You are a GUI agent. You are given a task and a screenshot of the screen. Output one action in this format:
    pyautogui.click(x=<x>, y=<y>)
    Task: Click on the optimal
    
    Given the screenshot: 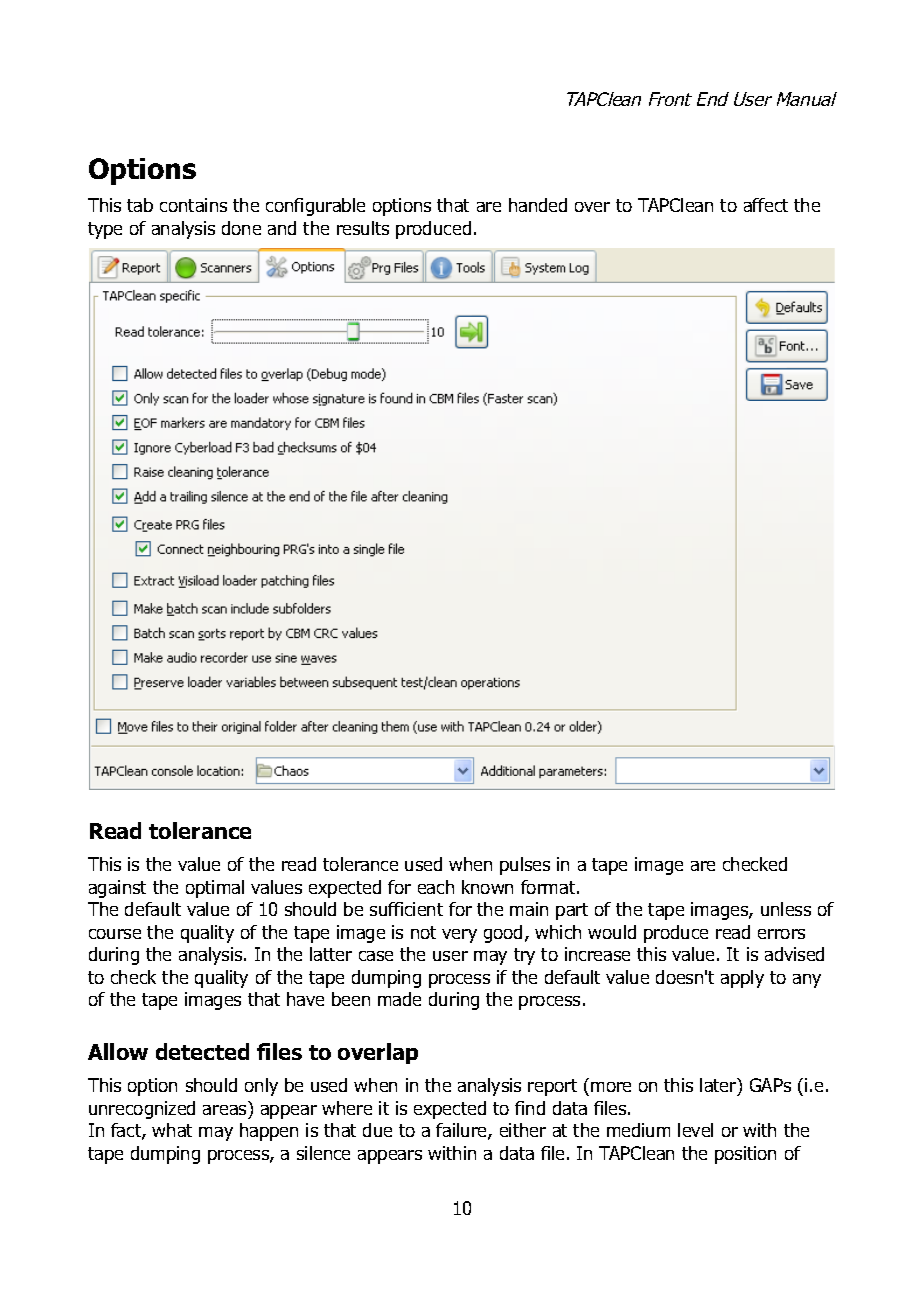 What is the action you would take?
    pyautogui.click(x=215, y=889)
